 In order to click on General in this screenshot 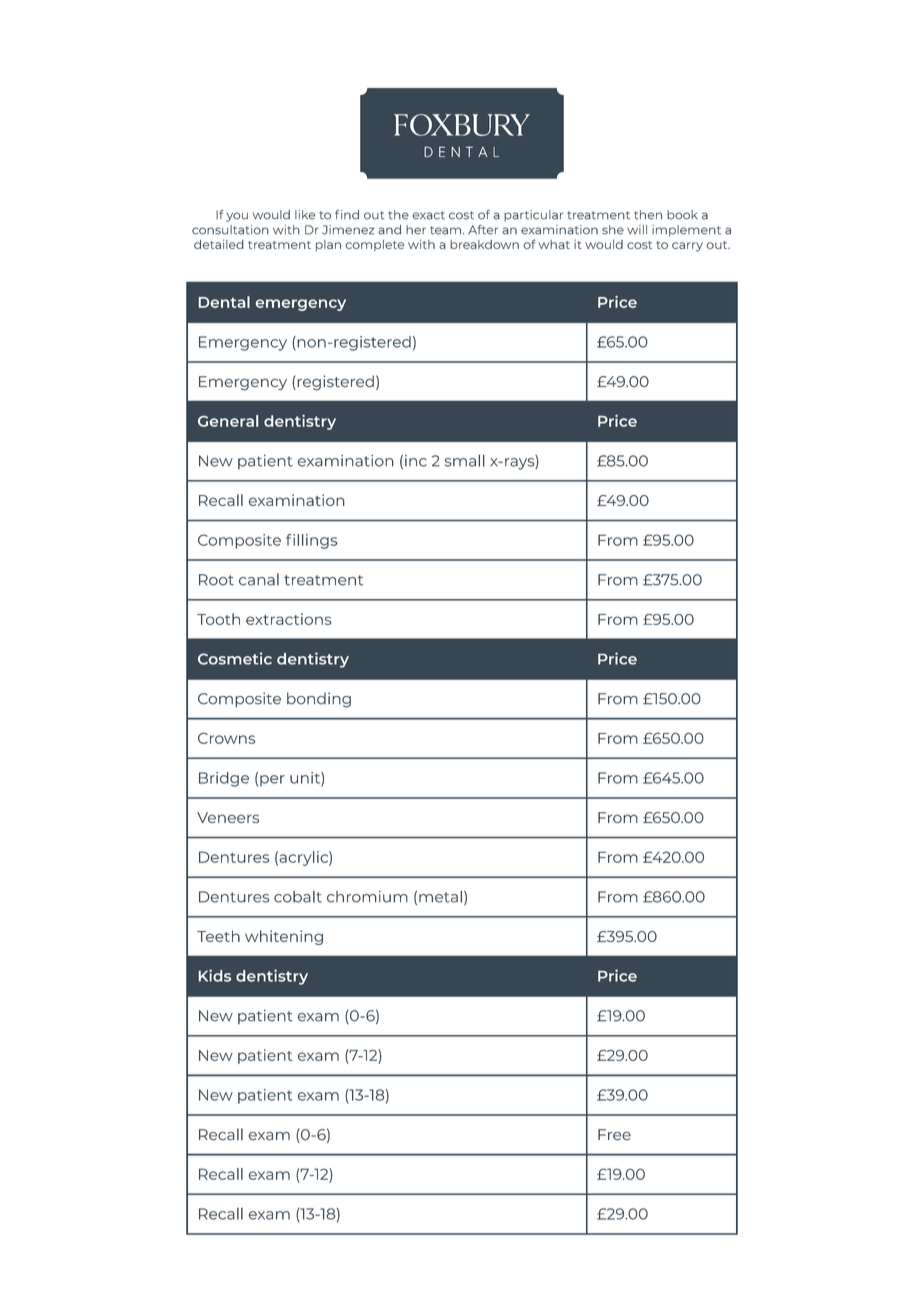, I will do `click(228, 421)`.
